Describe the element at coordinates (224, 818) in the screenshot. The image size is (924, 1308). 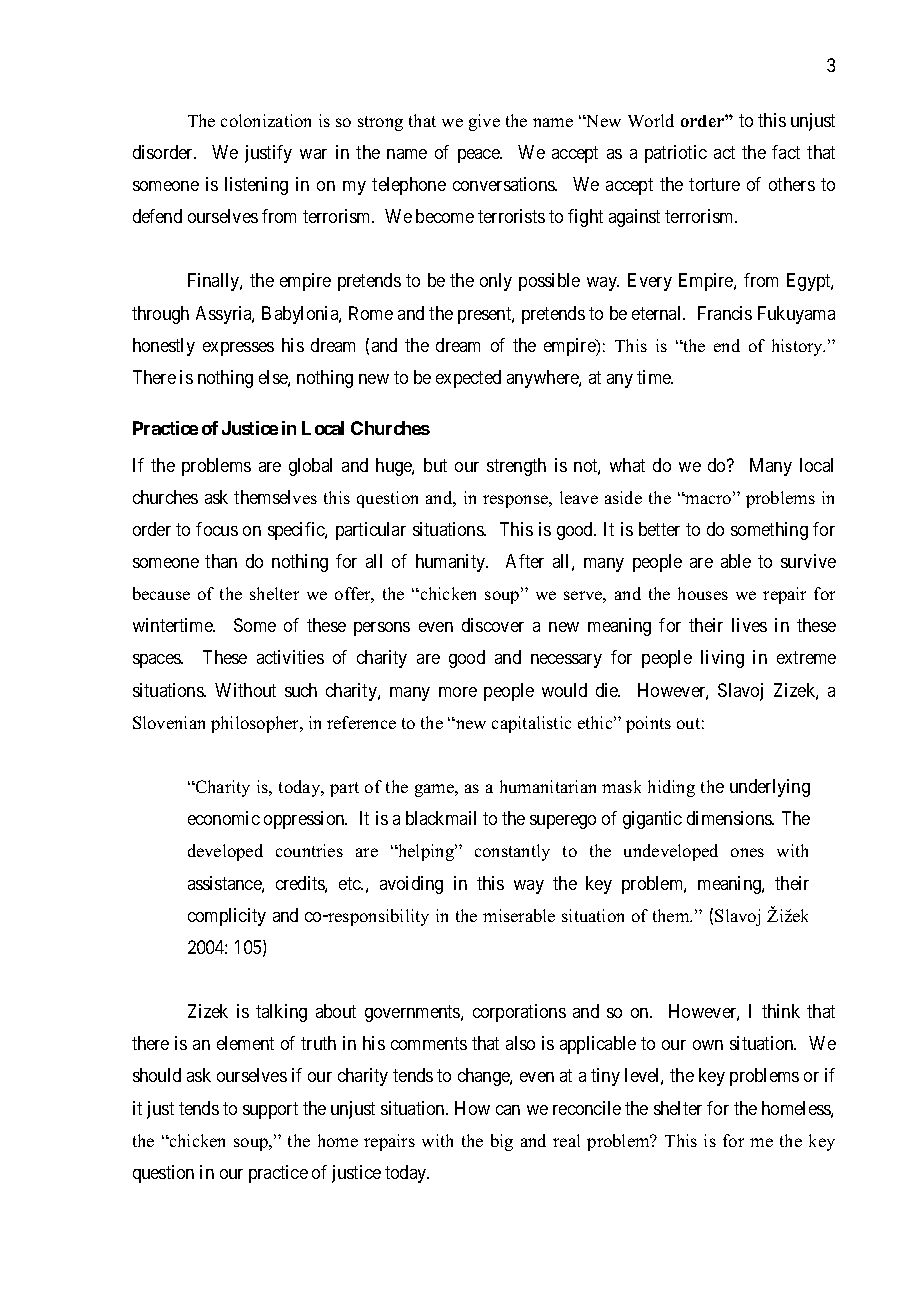
I see `economic` at that location.
